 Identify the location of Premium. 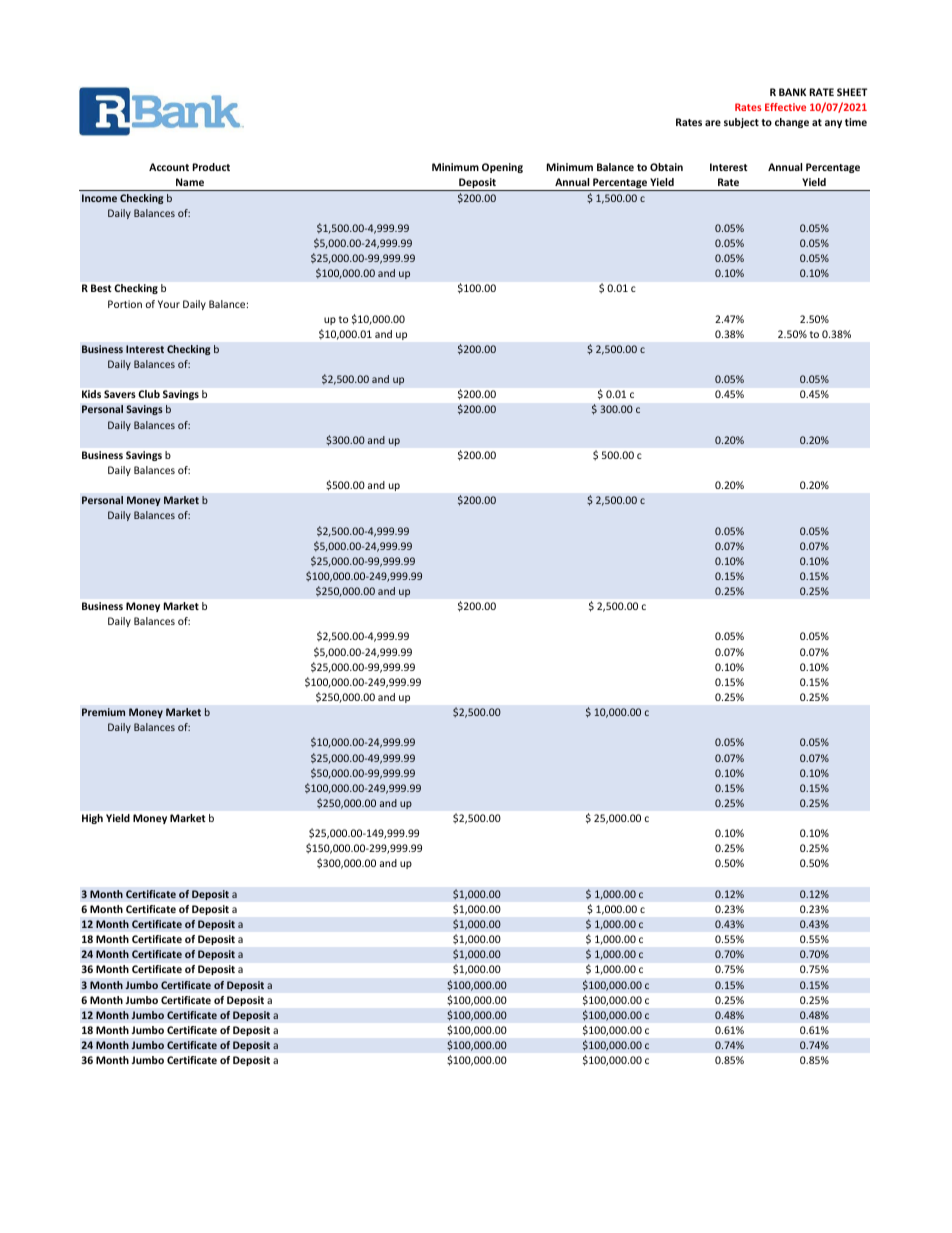
(103, 712).
